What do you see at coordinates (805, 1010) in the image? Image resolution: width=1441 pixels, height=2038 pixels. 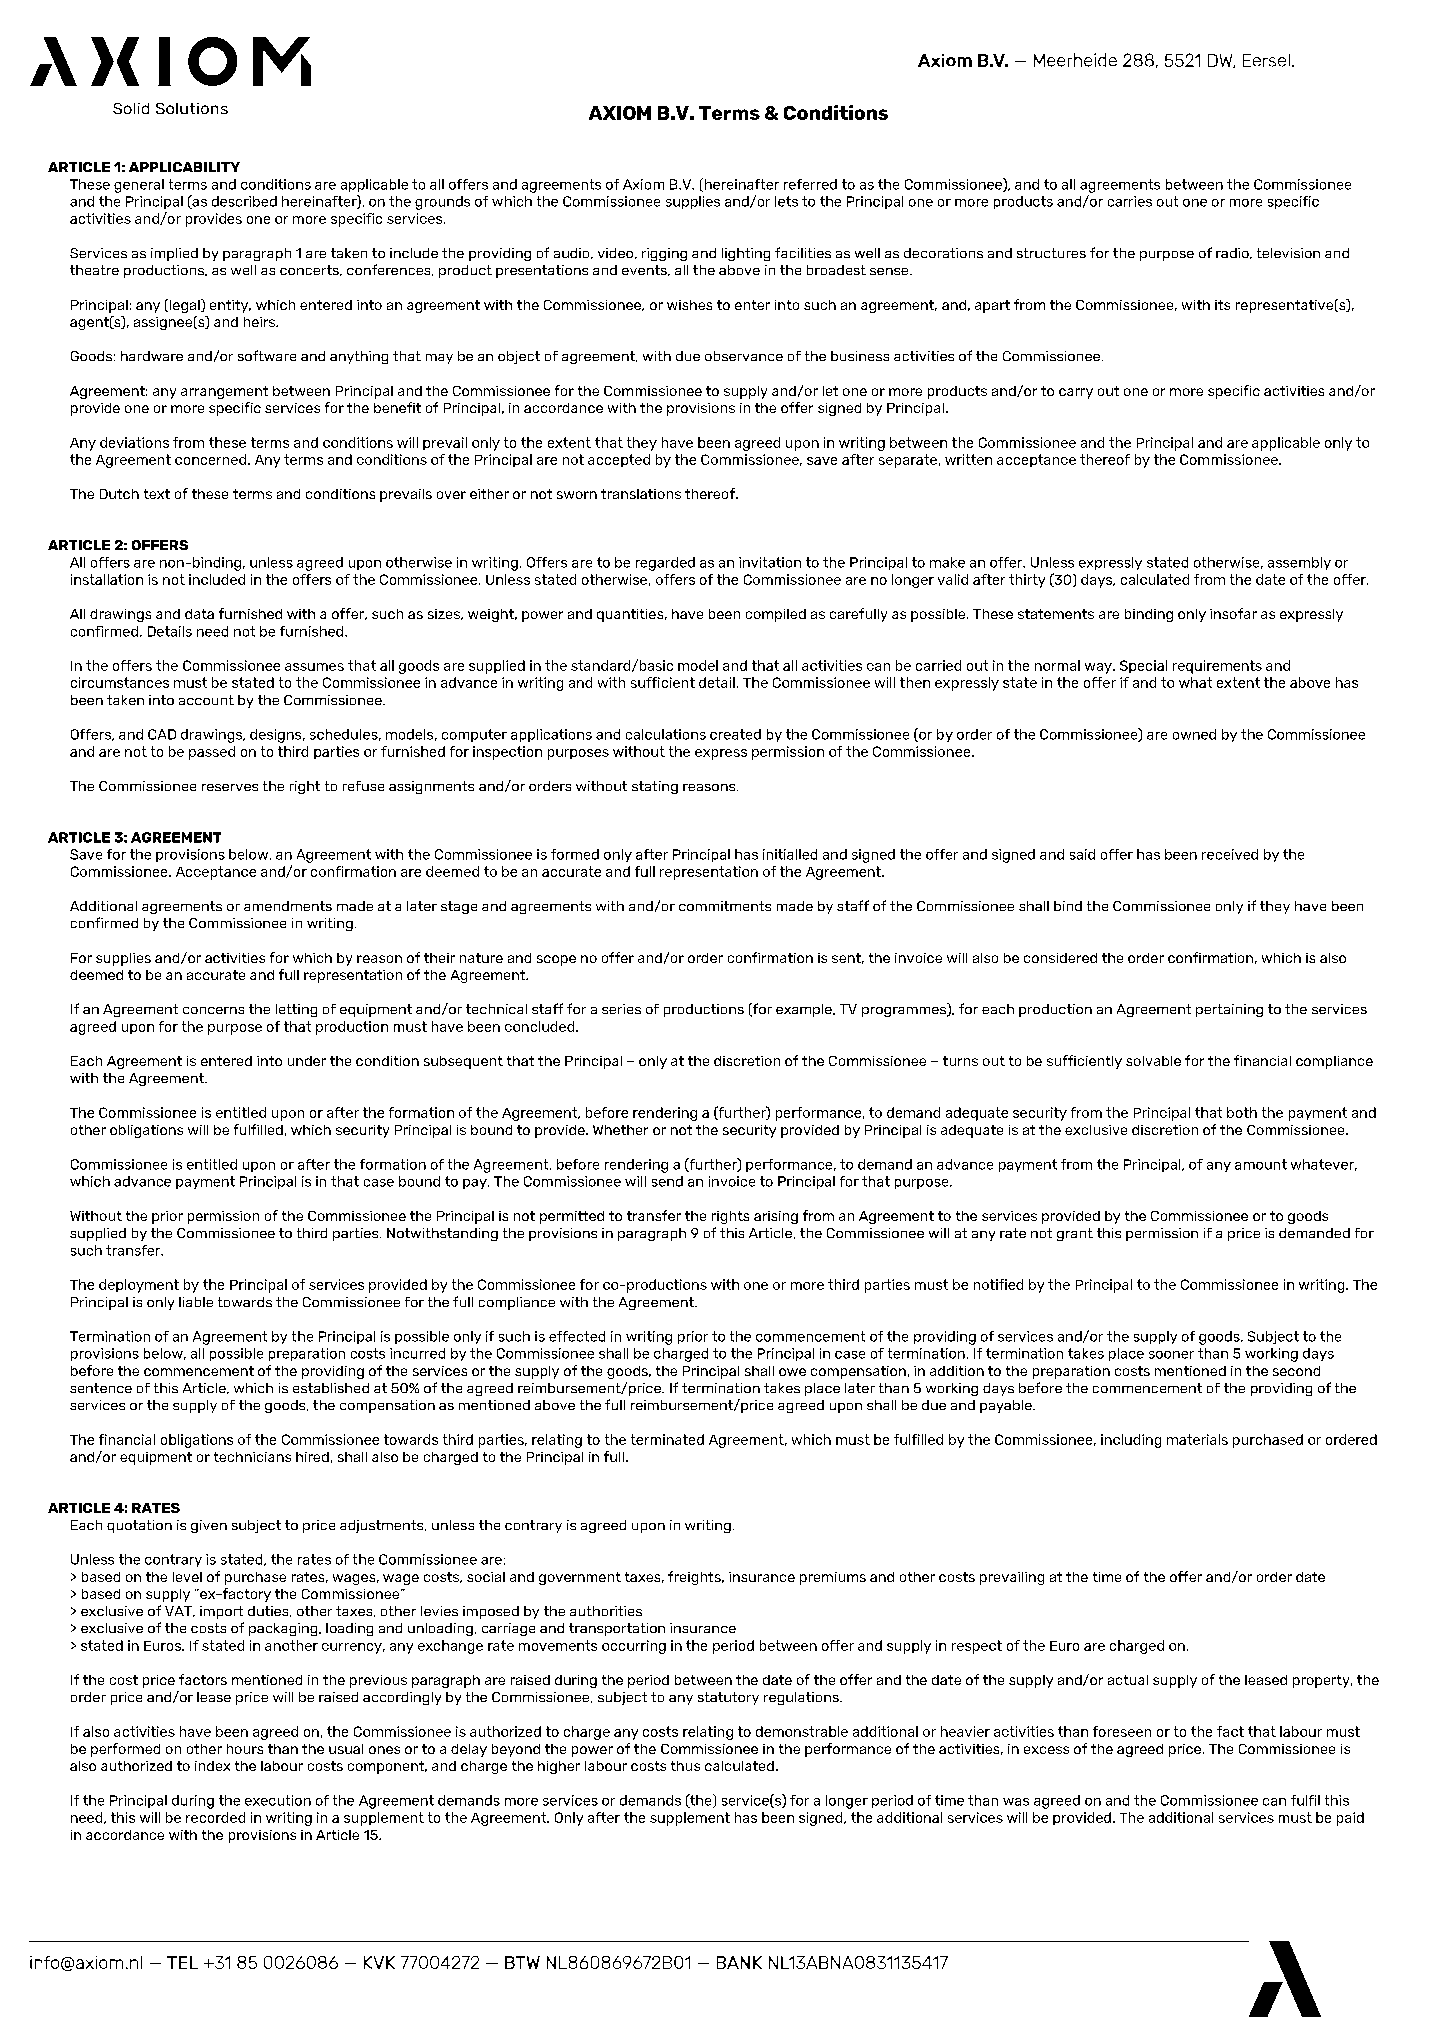 I see `example` at bounding box center [805, 1010].
